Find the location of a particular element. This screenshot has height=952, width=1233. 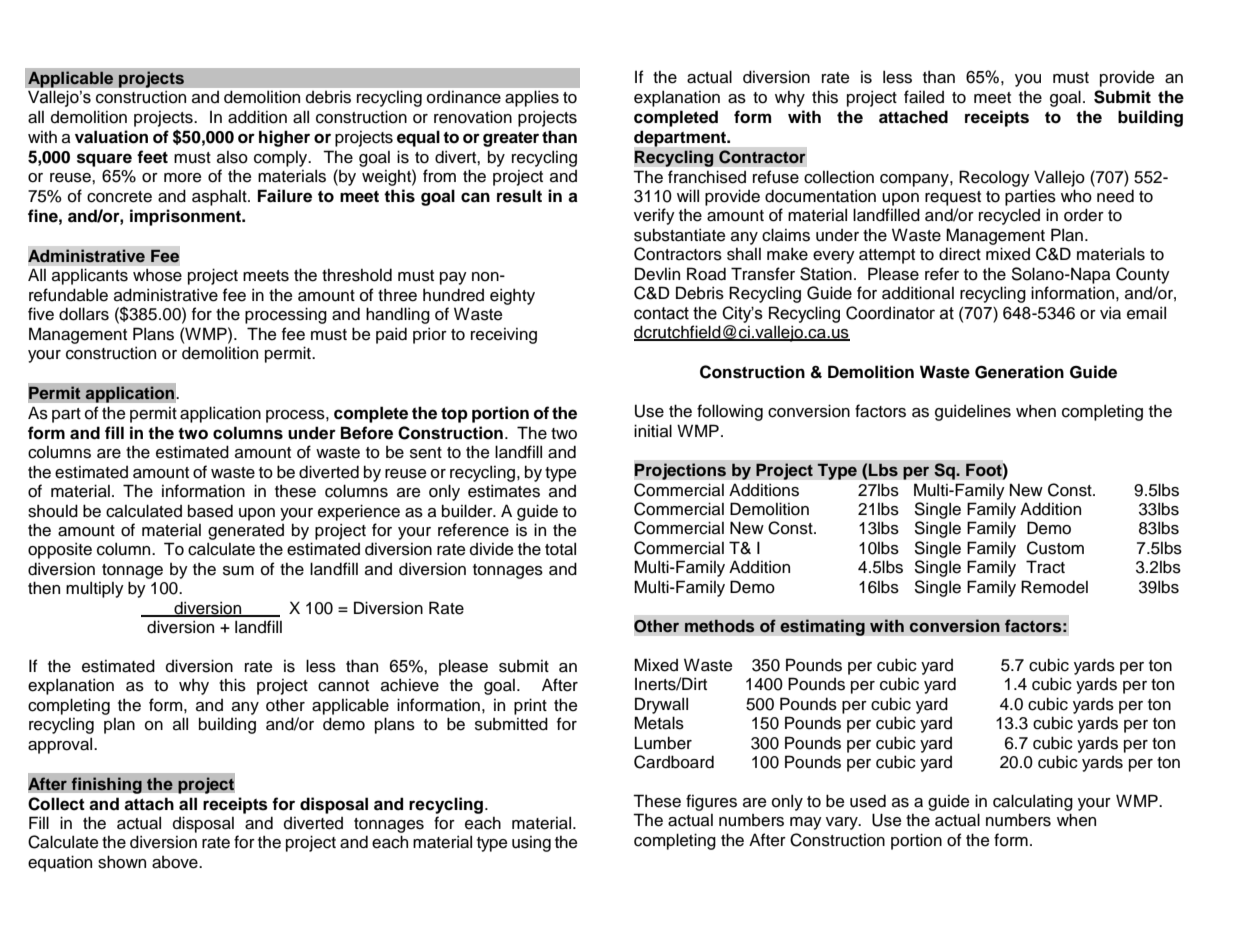

using is located at coordinates (531, 844).
